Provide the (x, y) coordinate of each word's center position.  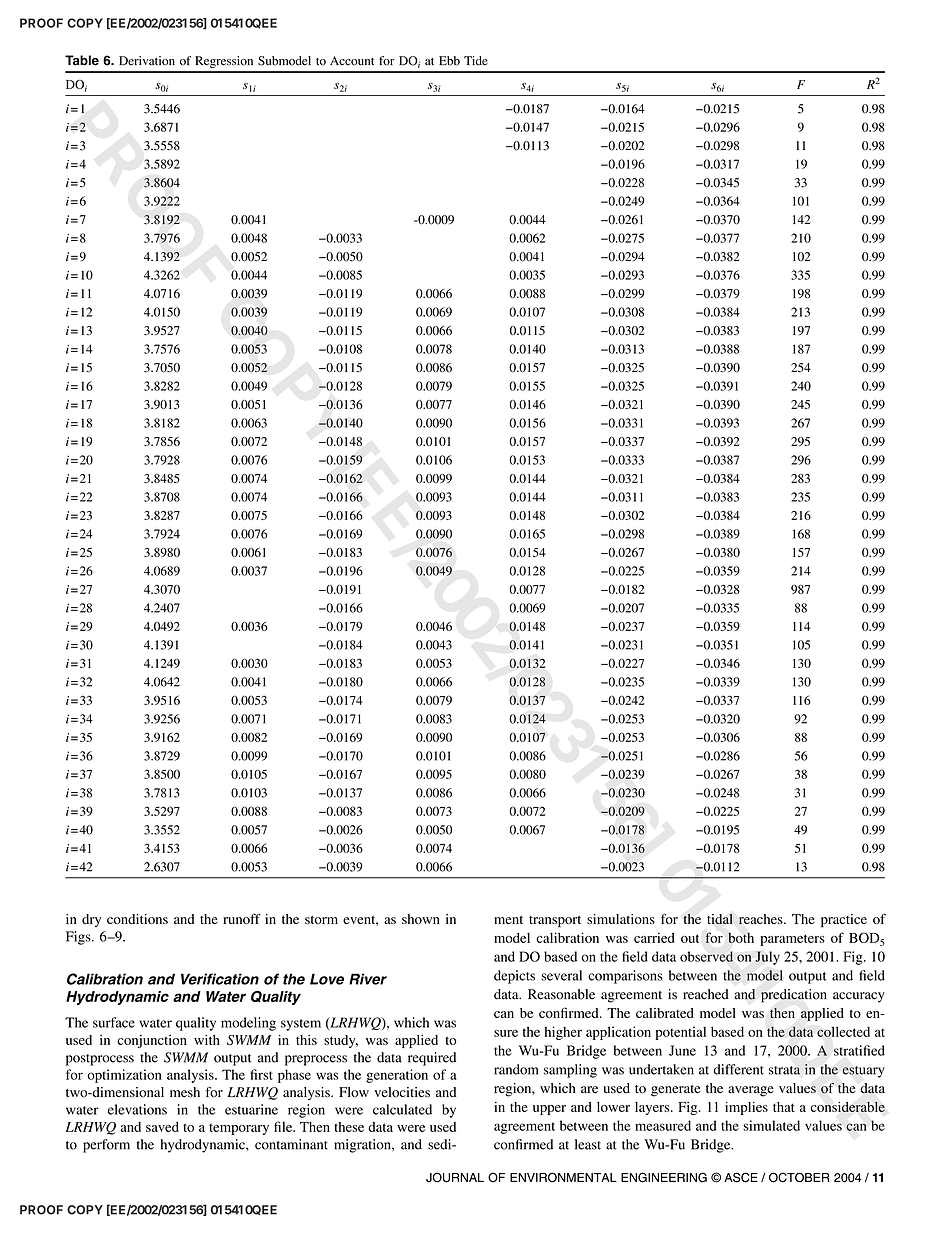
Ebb (449, 61)
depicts (514, 977)
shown (421, 919)
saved (162, 1126)
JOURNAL (455, 1177)
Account (352, 61)
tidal (720, 919)
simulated (771, 1125)
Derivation (147, 61)
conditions (137, 919)
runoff (242, 918)
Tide (476, 61)
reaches (762, 919)
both (741, 937)
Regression (224, 62)
